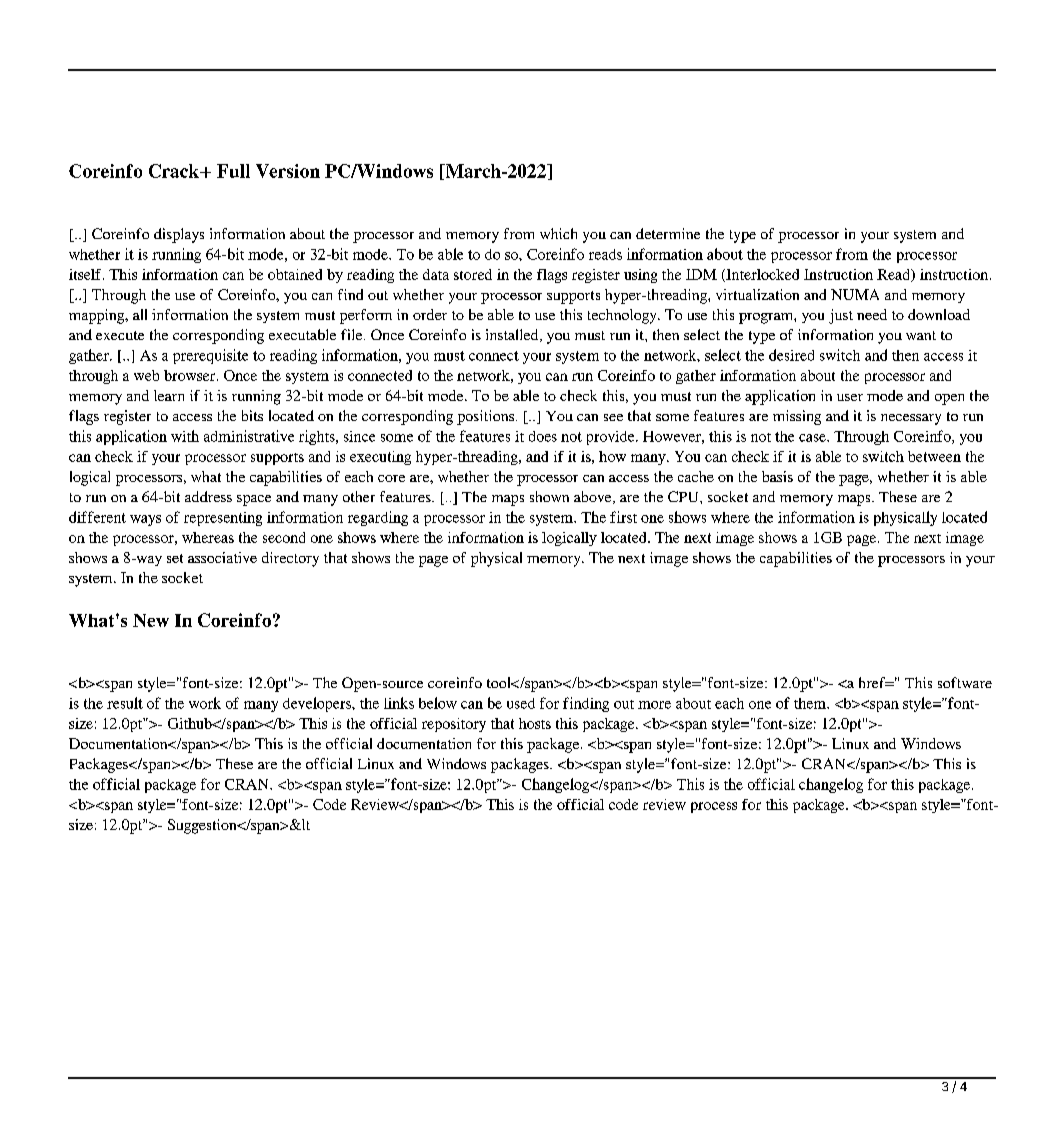  What do you see at coordinates (185, 436) in the page?
I see `with` at bounding box center [185, 436].
